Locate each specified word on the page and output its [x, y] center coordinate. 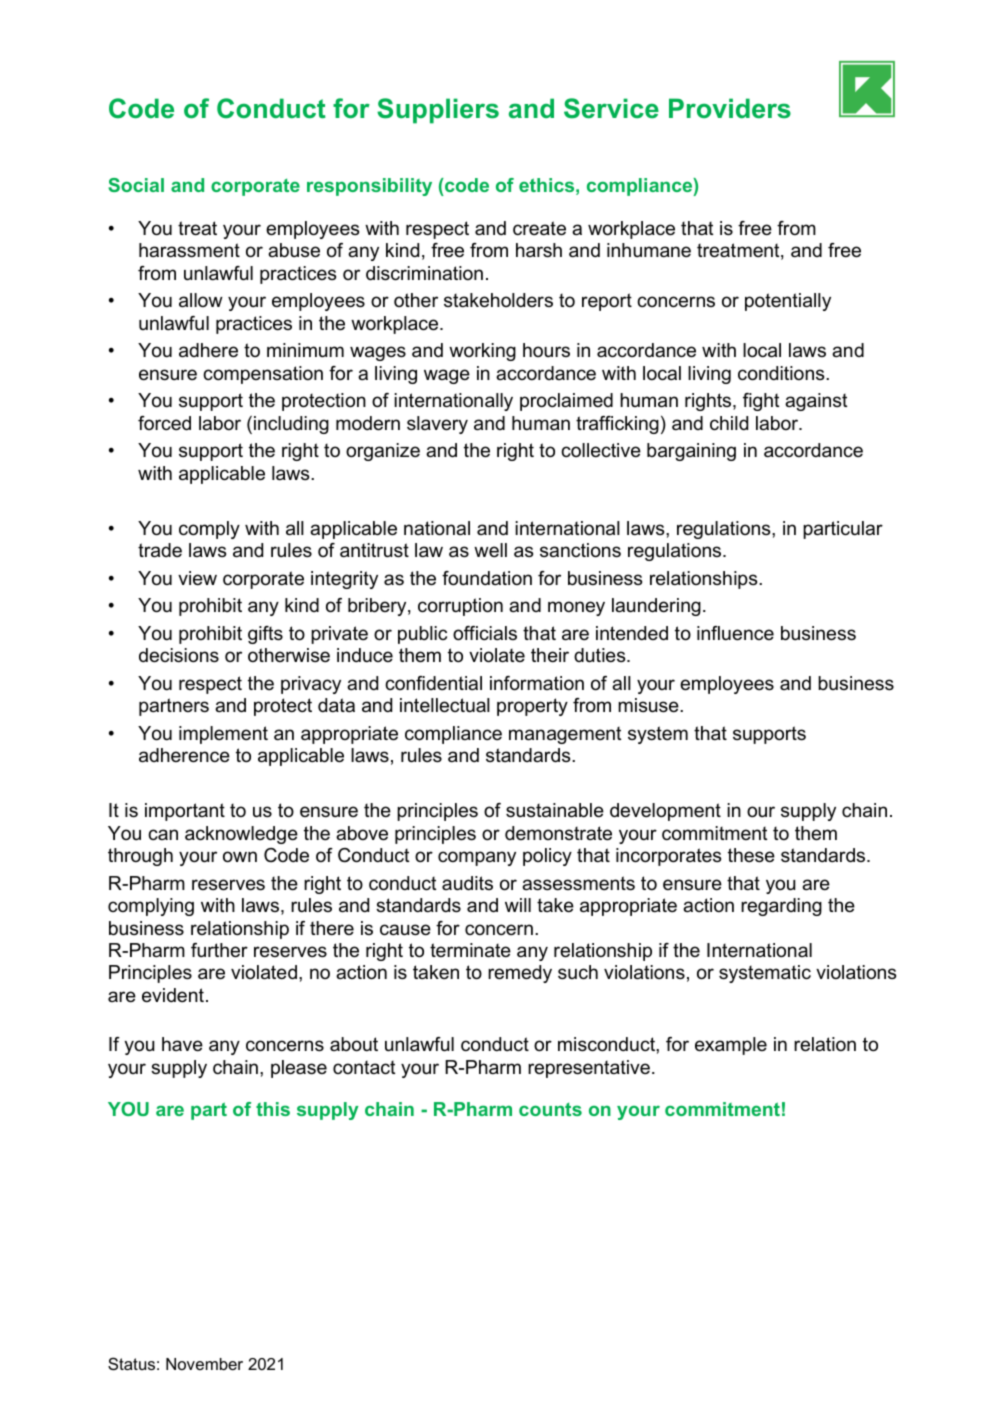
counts [550, 1109]
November [204, 1364]
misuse [649, 705]
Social [136, 185]
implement [223, 735]
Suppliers [438, 111]
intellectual [445, 705]
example [731, 1046]
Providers [730, 108]
